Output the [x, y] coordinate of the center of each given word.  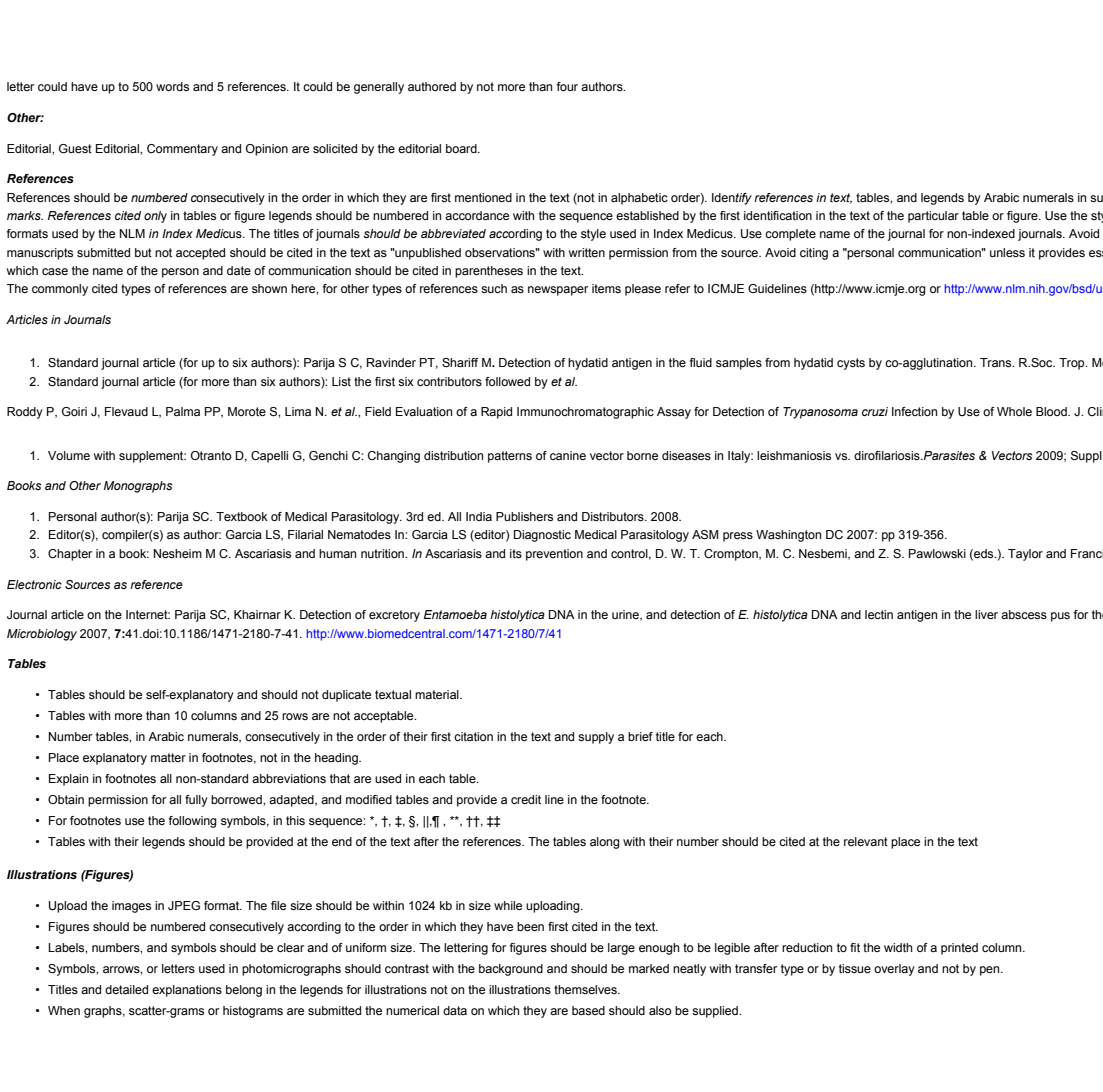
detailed [126, 989]
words [172, 86]
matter [168, 757]
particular [933, 217]
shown [269, 288]
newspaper [558, 291]
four [567, 86]
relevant [866, 841]
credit [526, 799]
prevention [554, 555]
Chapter [70, 555]
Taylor [1025, 555]
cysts [851, 364]
